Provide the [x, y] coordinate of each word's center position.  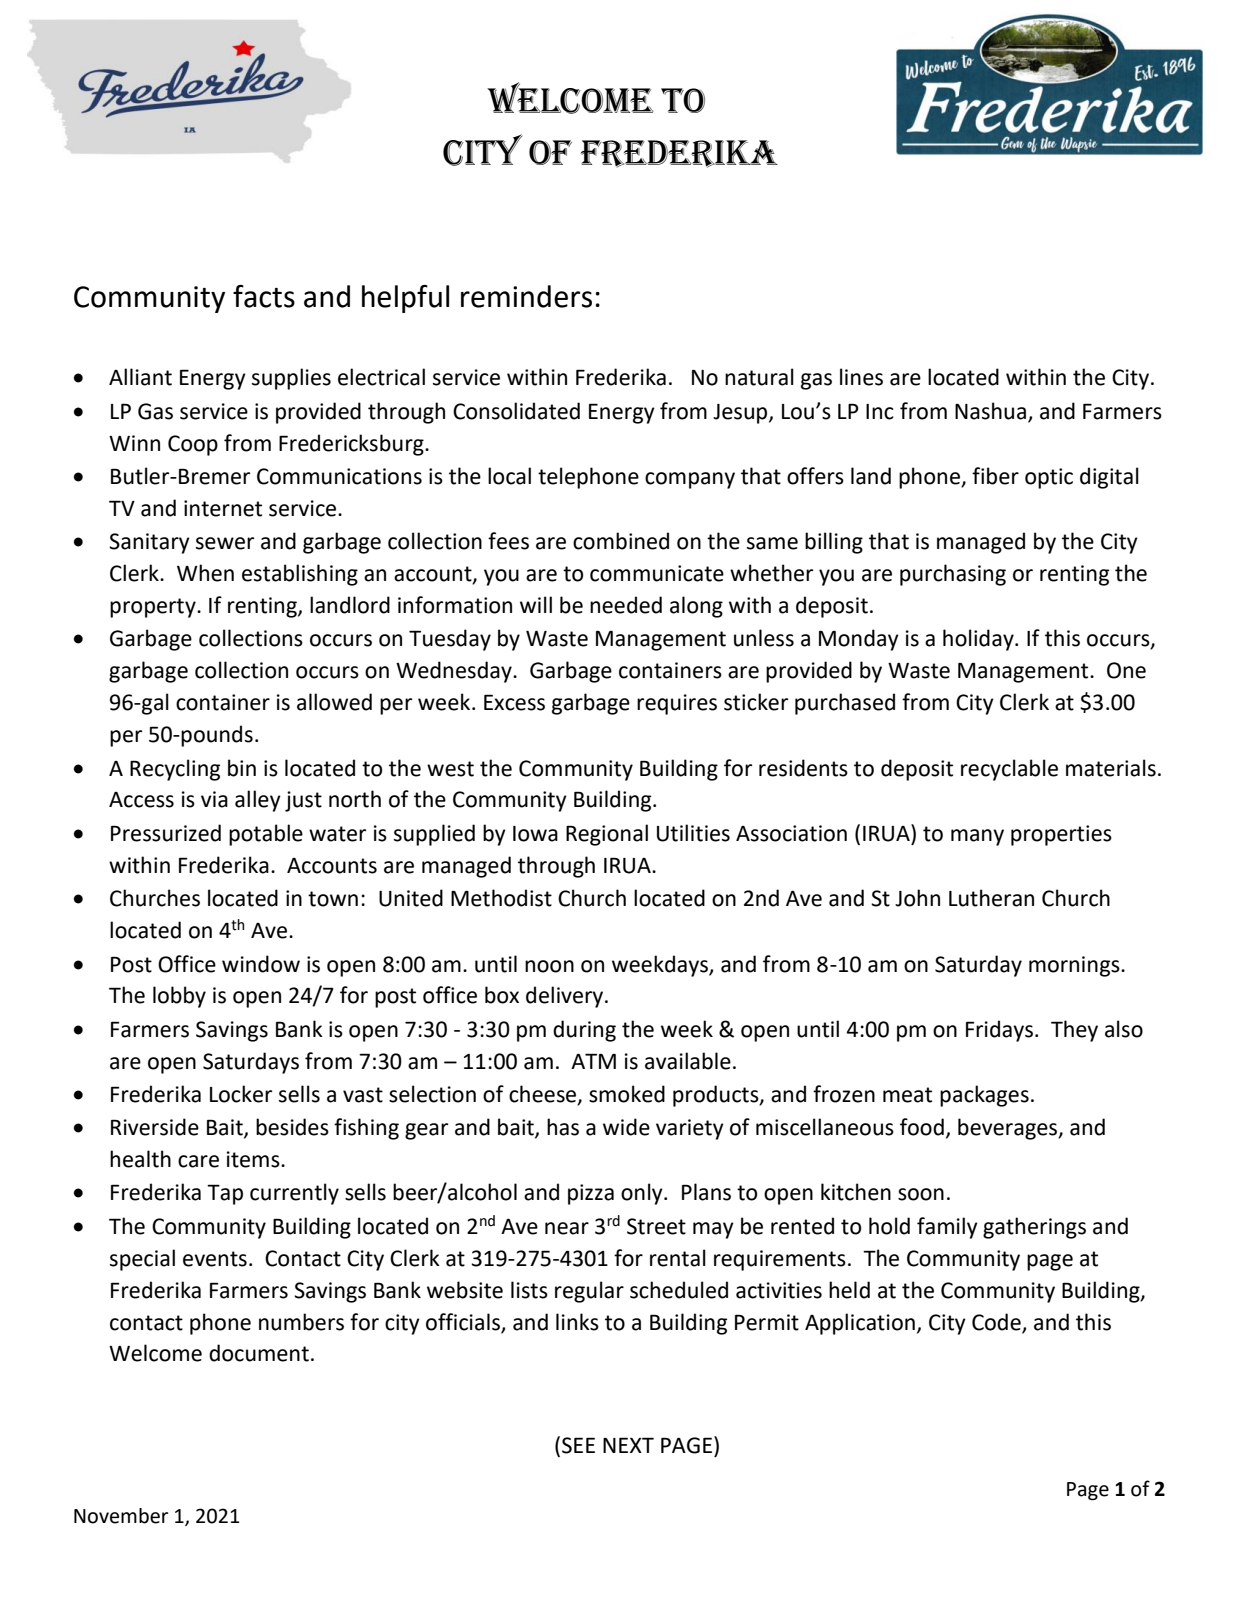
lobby [179, 997]
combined [621, 541]
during [584, 1031]
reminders [526, 296]
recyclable [1009, 770]
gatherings [1034, 1228]
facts [264, 296]
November [121, 1516]
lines [861, 377]
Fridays [999, 1031]
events [215, 1259]
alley [258, 801]
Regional [607, 835]
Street [656, 1226]
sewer [225, 543]
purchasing [953, 575]
